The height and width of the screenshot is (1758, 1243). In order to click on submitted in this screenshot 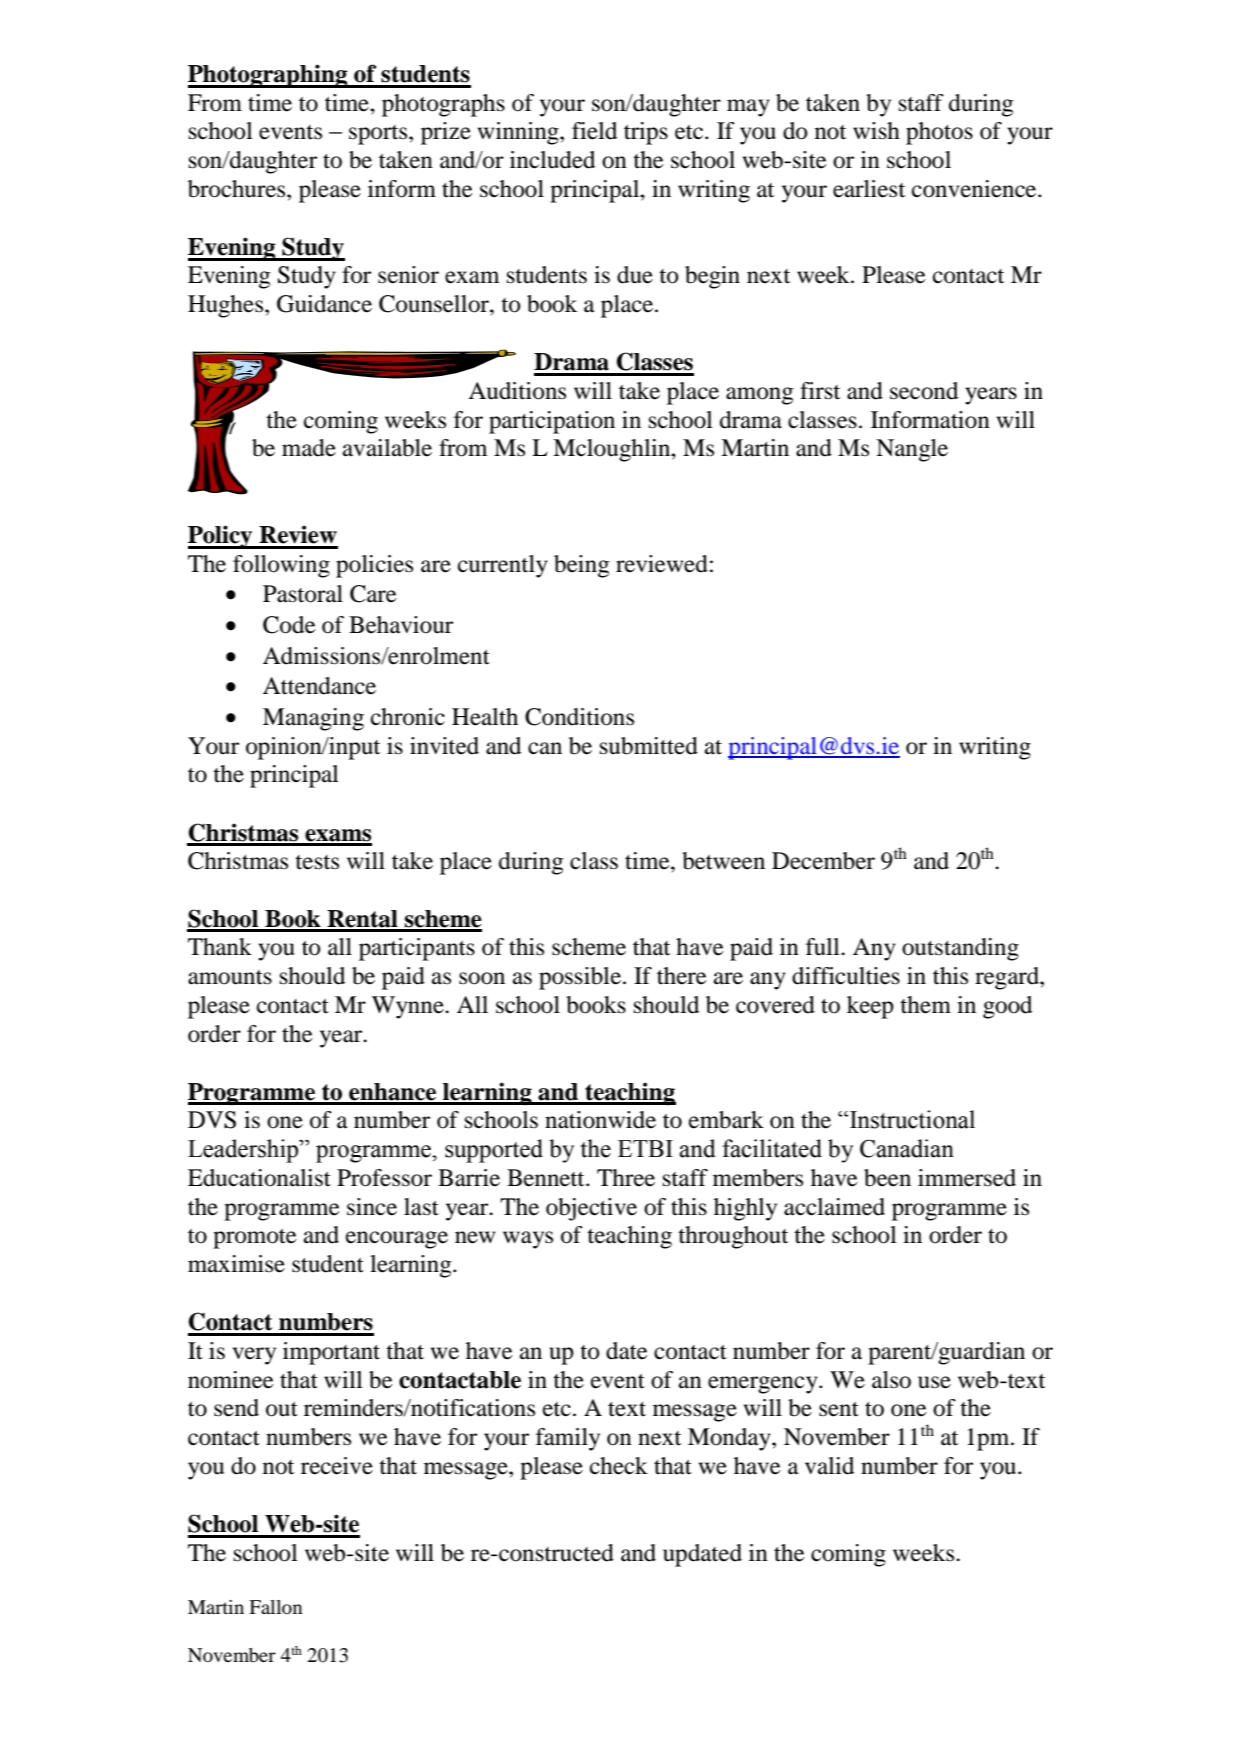, I will do `click(649, 746)`.
